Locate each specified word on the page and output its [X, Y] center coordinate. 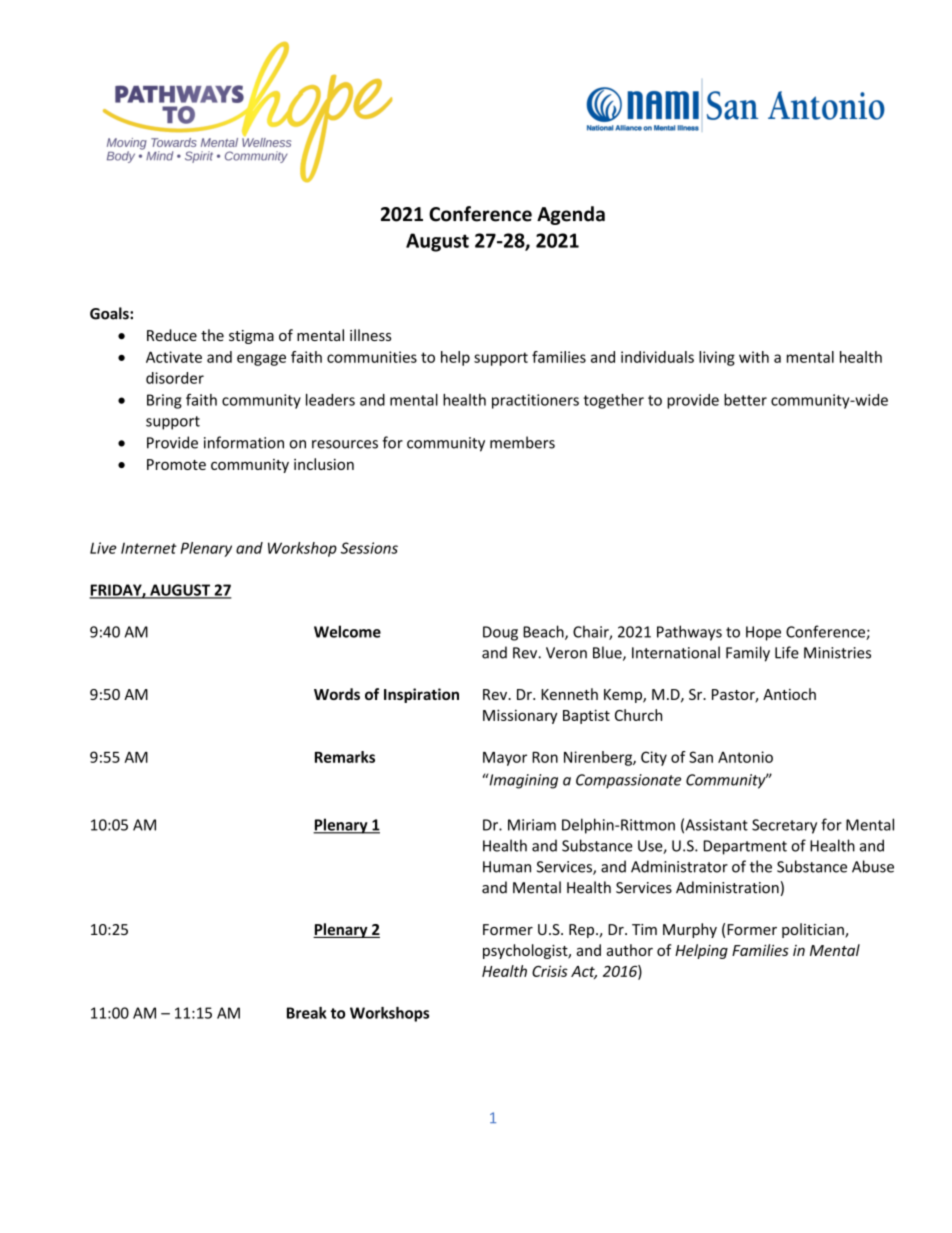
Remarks [345, 757]
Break [307, 1013]
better [745, 400]
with [754, 357]
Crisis [550, 971]
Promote [176, 464]
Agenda [571, 215]
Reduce [172, 335]
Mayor [505, 759]
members [522, 442]
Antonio [745, 757]
